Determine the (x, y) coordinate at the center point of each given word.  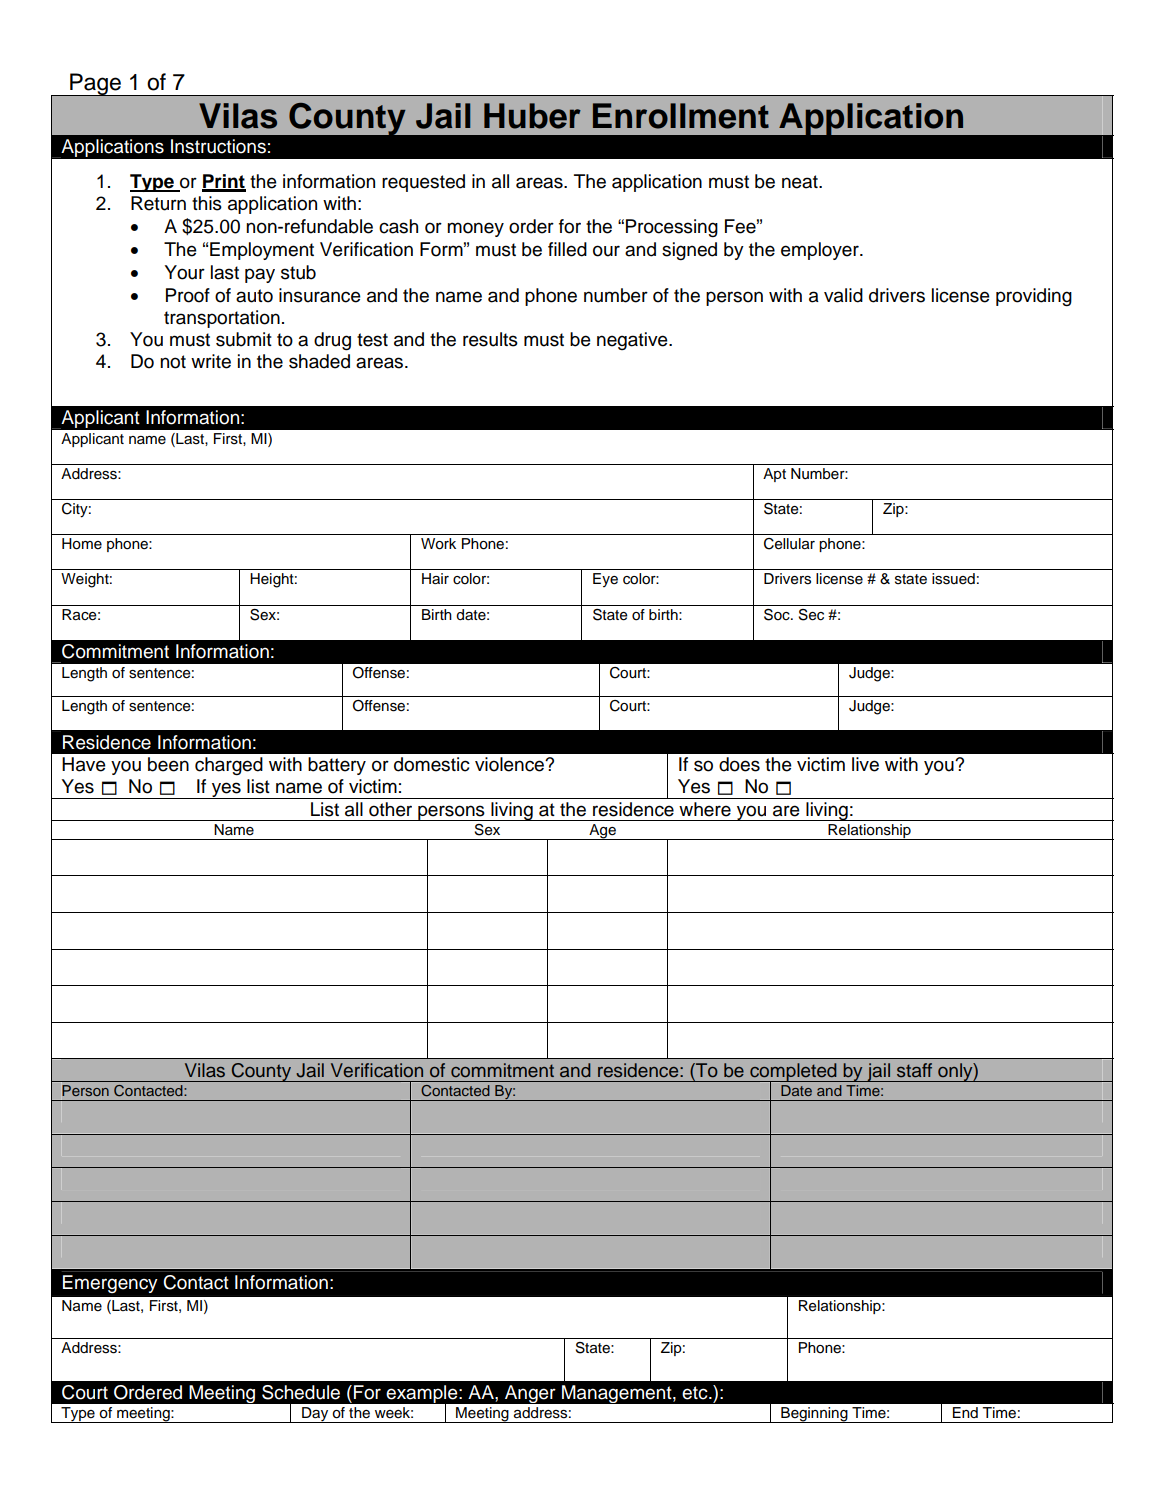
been (168, 764)
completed (793, 1073)
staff (914, 1070)
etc (696, 1393)
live (865, 764)
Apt (774, 475)
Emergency (110, 1284)
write (211, 361)
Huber (532, 116)
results (490, 339)
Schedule (301, 1392)
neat (801, 182)
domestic (432, 764)
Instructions (218, 146)
